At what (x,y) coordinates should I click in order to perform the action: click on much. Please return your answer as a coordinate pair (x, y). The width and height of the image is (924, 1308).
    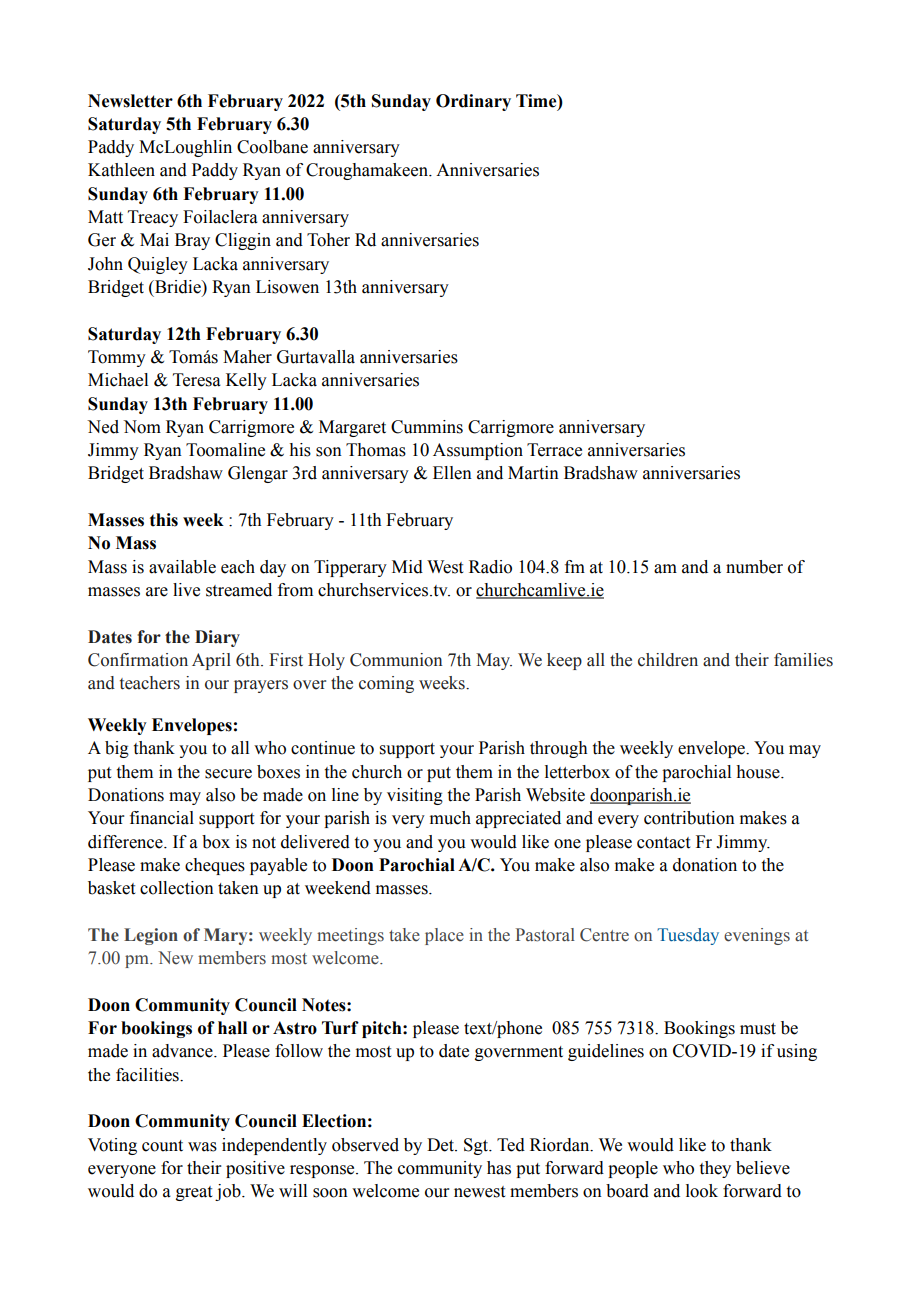
    Looking at the image, I should click on (450, 818).
